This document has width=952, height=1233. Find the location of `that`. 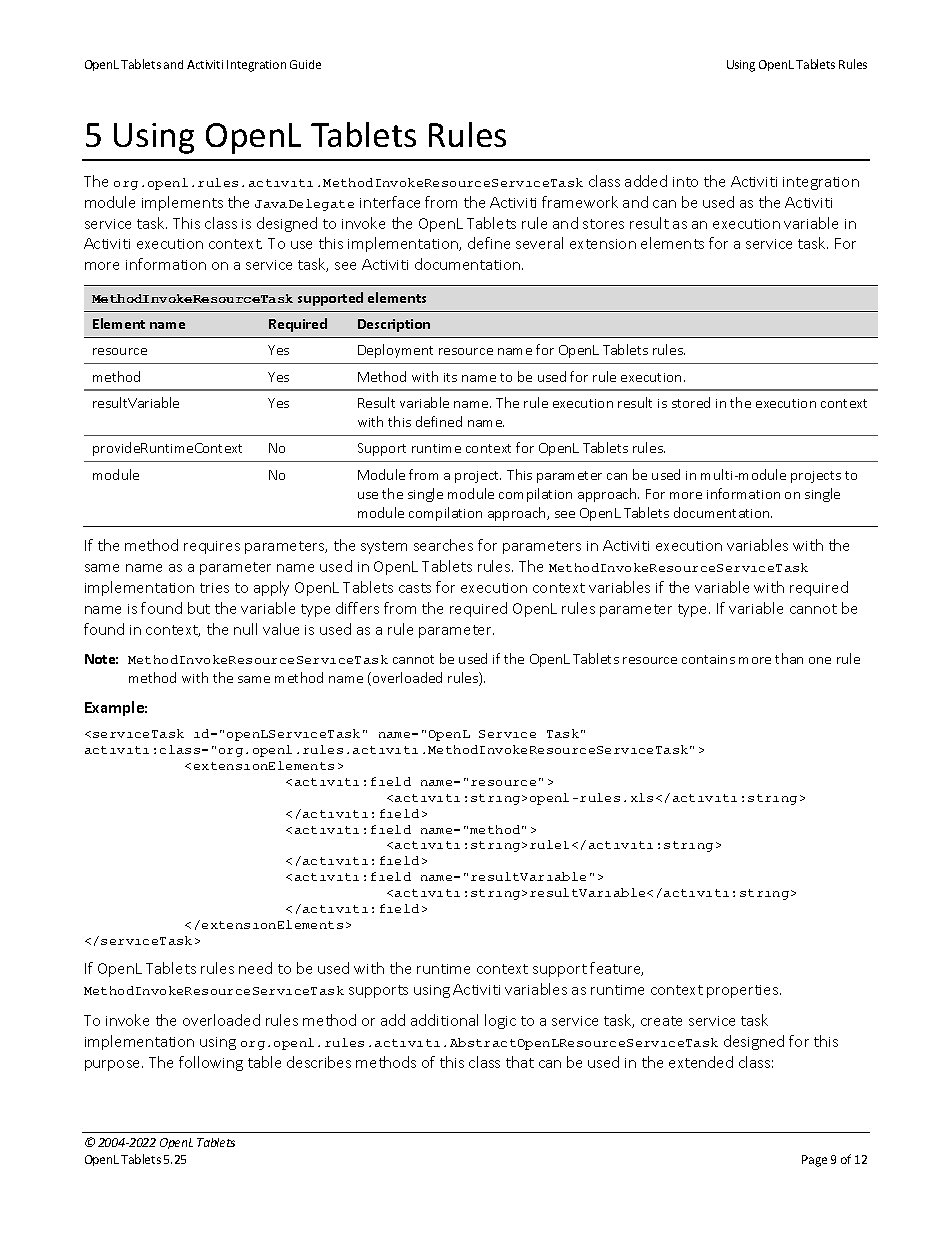

that is located at coordinates (520, 1062).
